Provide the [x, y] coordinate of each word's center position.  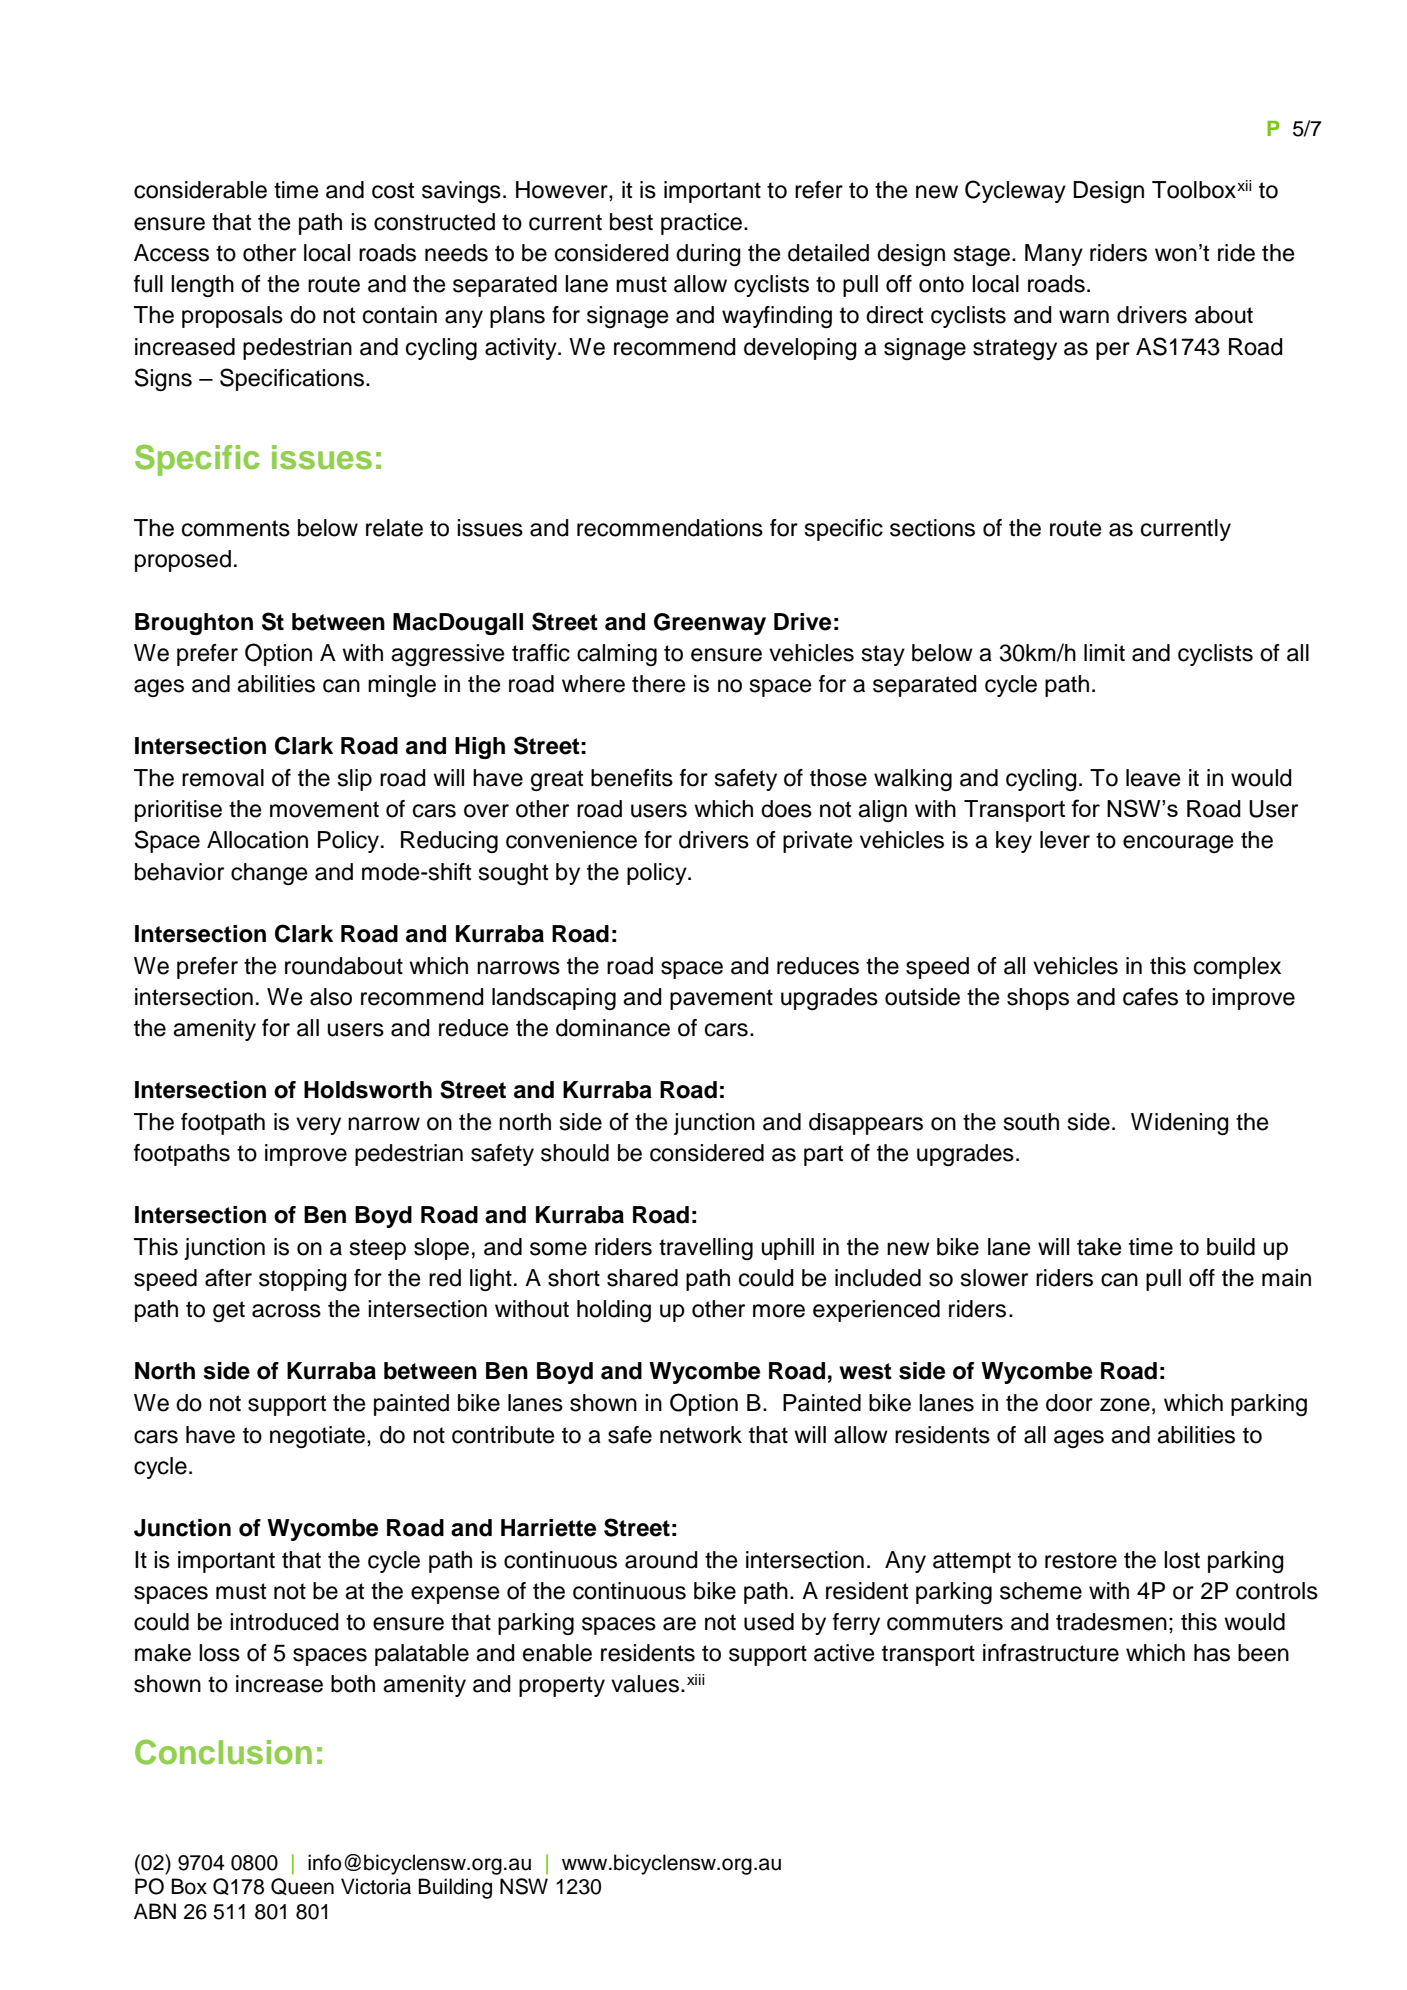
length [202, 286]
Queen [302, 1886]
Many [1054, 255]
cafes [1150, 997]
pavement [721, 999]
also [331, 997]
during [708, 255]
